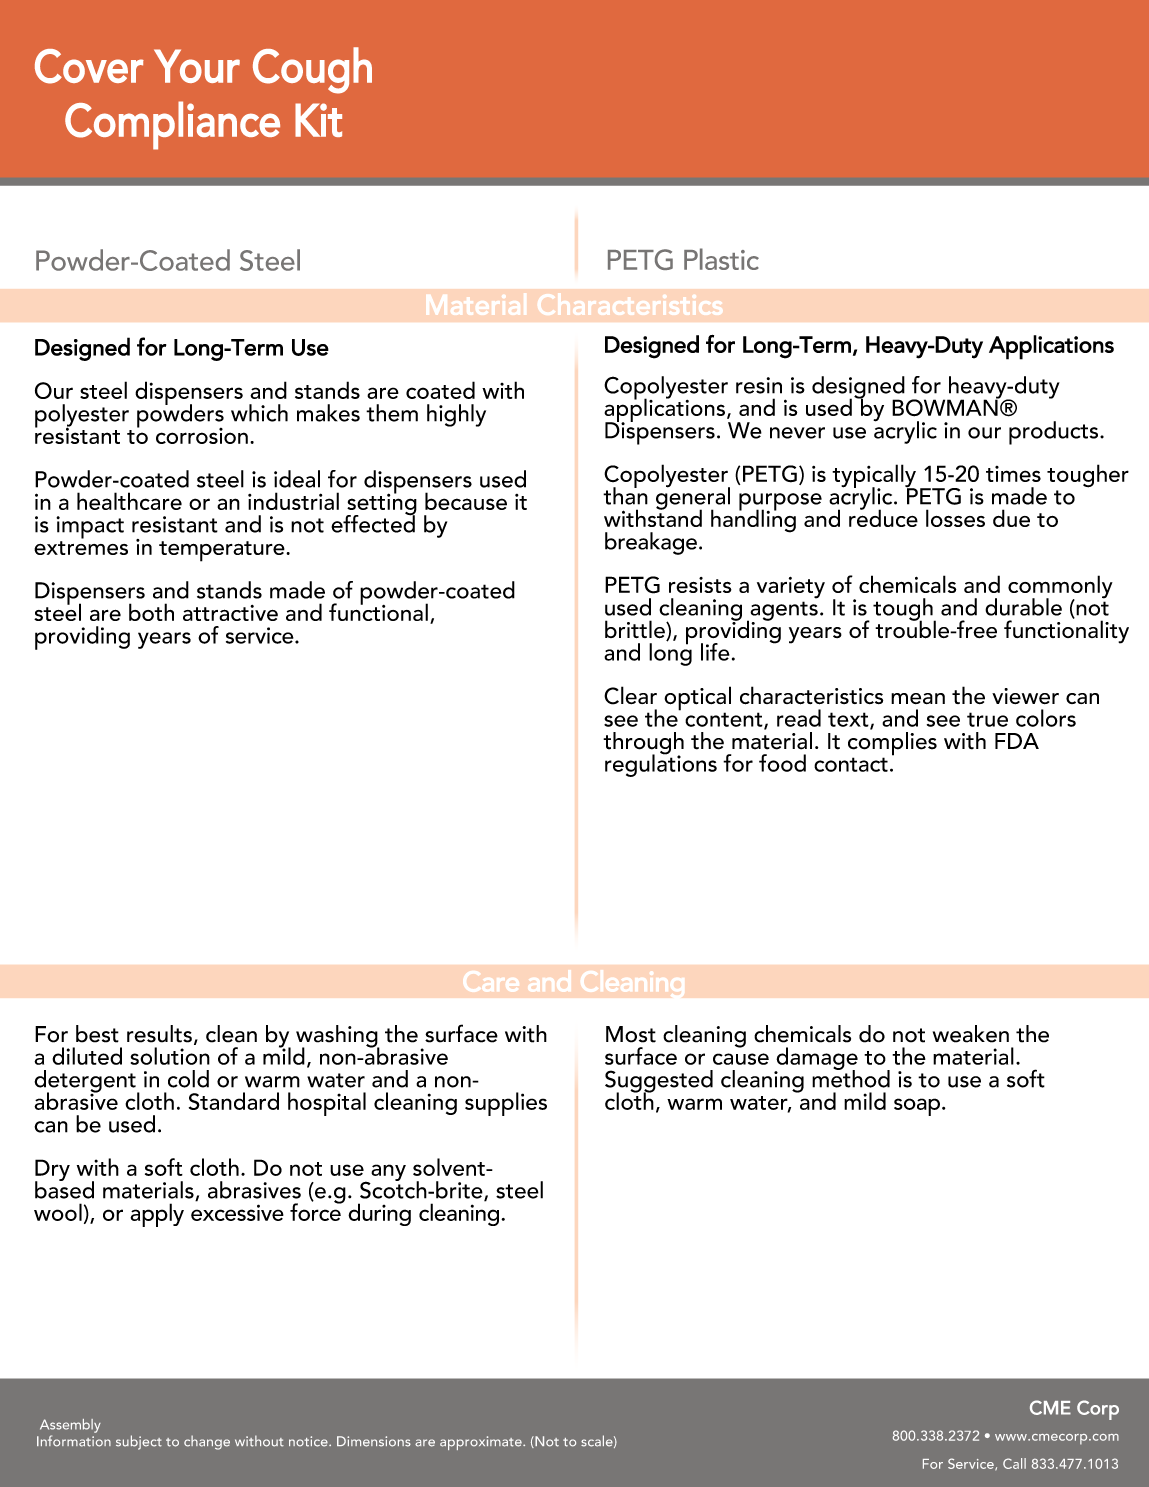 Image resolution: width=1149 pixels, height=1487 pixels. What do you see at coordinates (207, 1442) in the document?
I see `change` at bounding box center [207, 1442].
